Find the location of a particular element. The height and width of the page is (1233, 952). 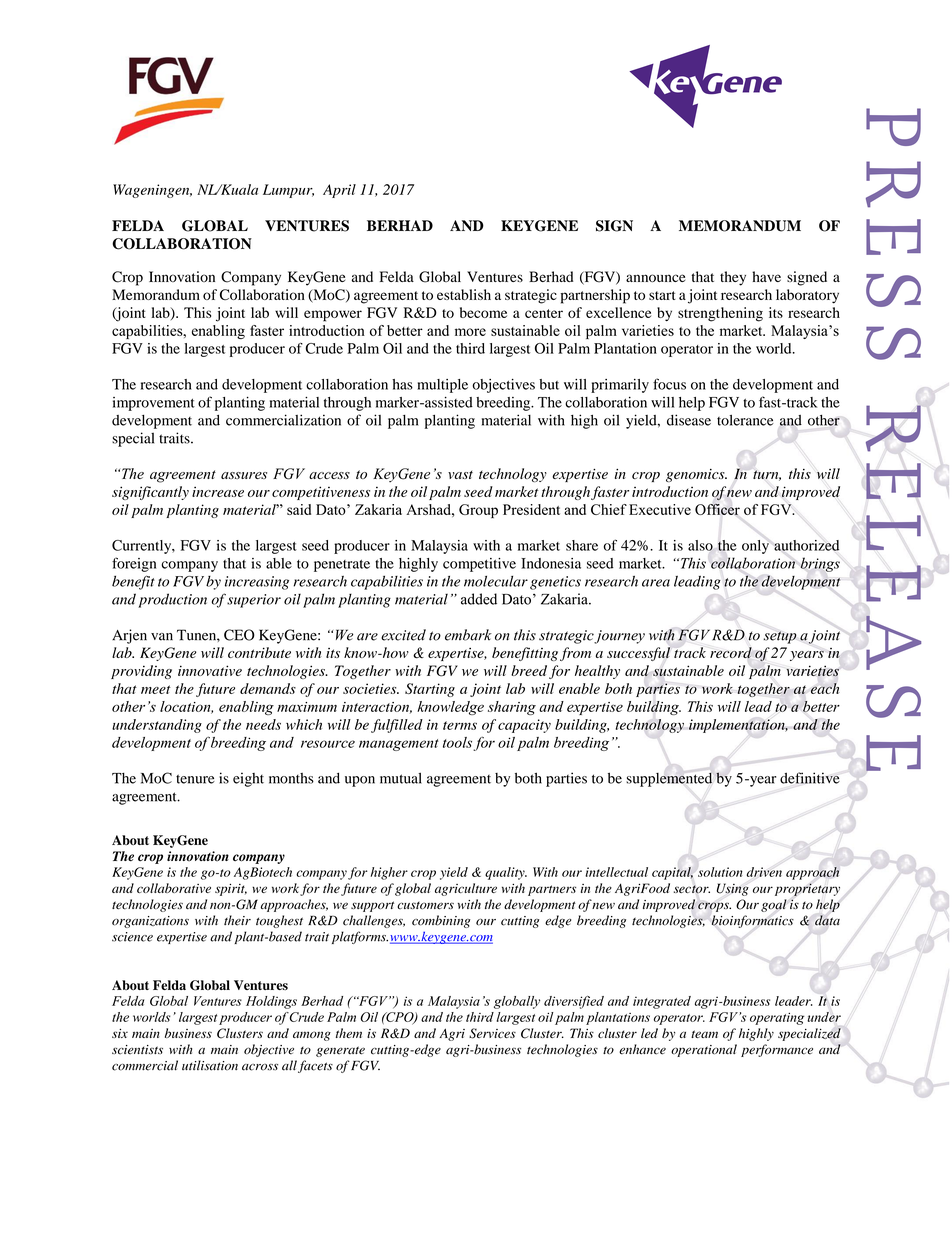

utilisation is located at coordinates (210, 1065).
